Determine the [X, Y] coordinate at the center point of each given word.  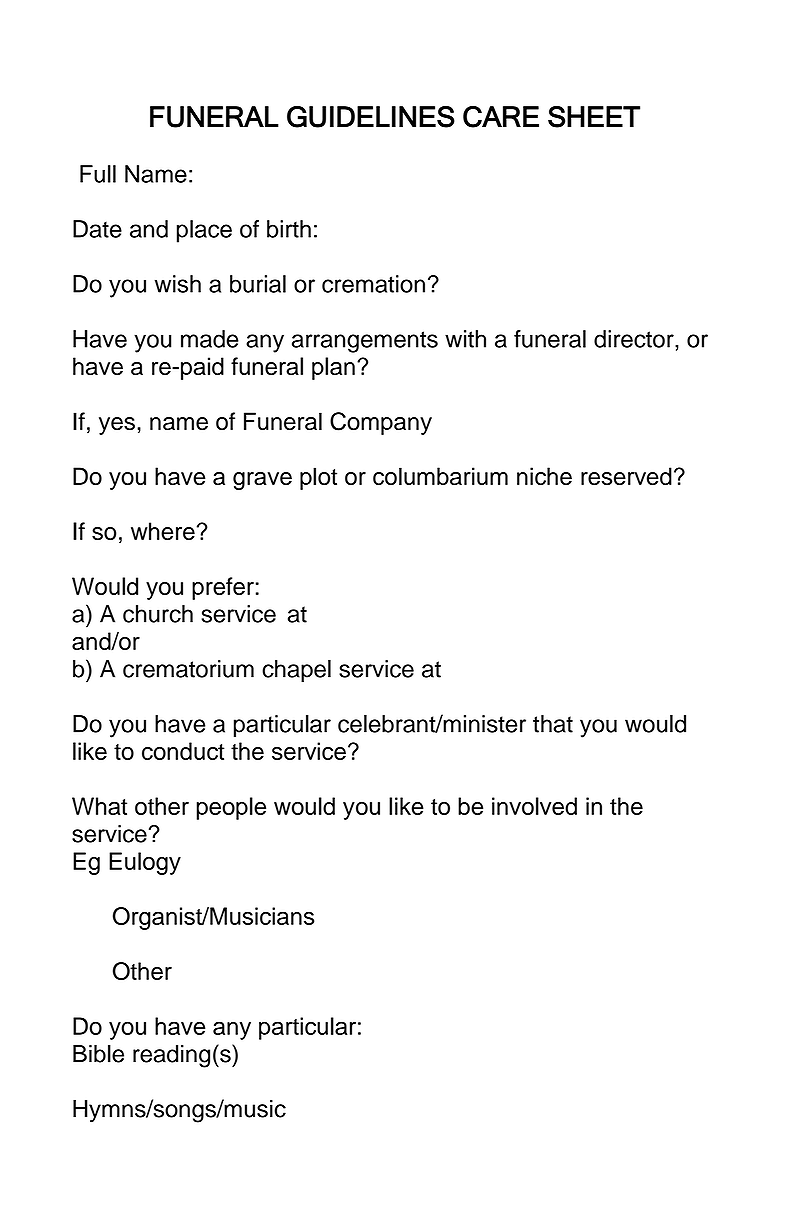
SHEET [594, 117]
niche [544, 476]
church [158, 614]
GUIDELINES [371, 117]
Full [98, 174]
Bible [98, 1054]
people [231, 808]
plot [318, 478]
